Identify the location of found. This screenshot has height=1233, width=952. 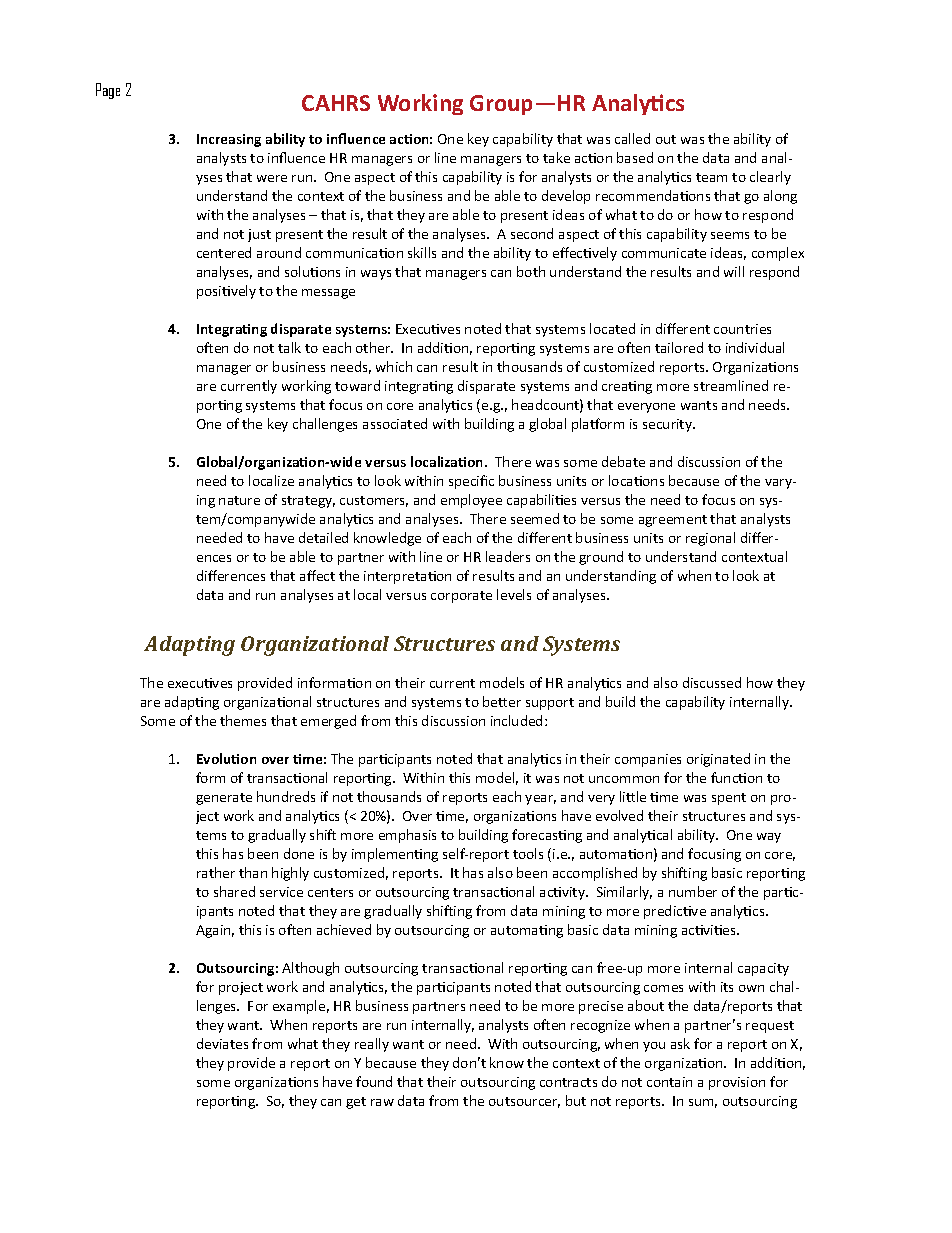
(374, 1081).
